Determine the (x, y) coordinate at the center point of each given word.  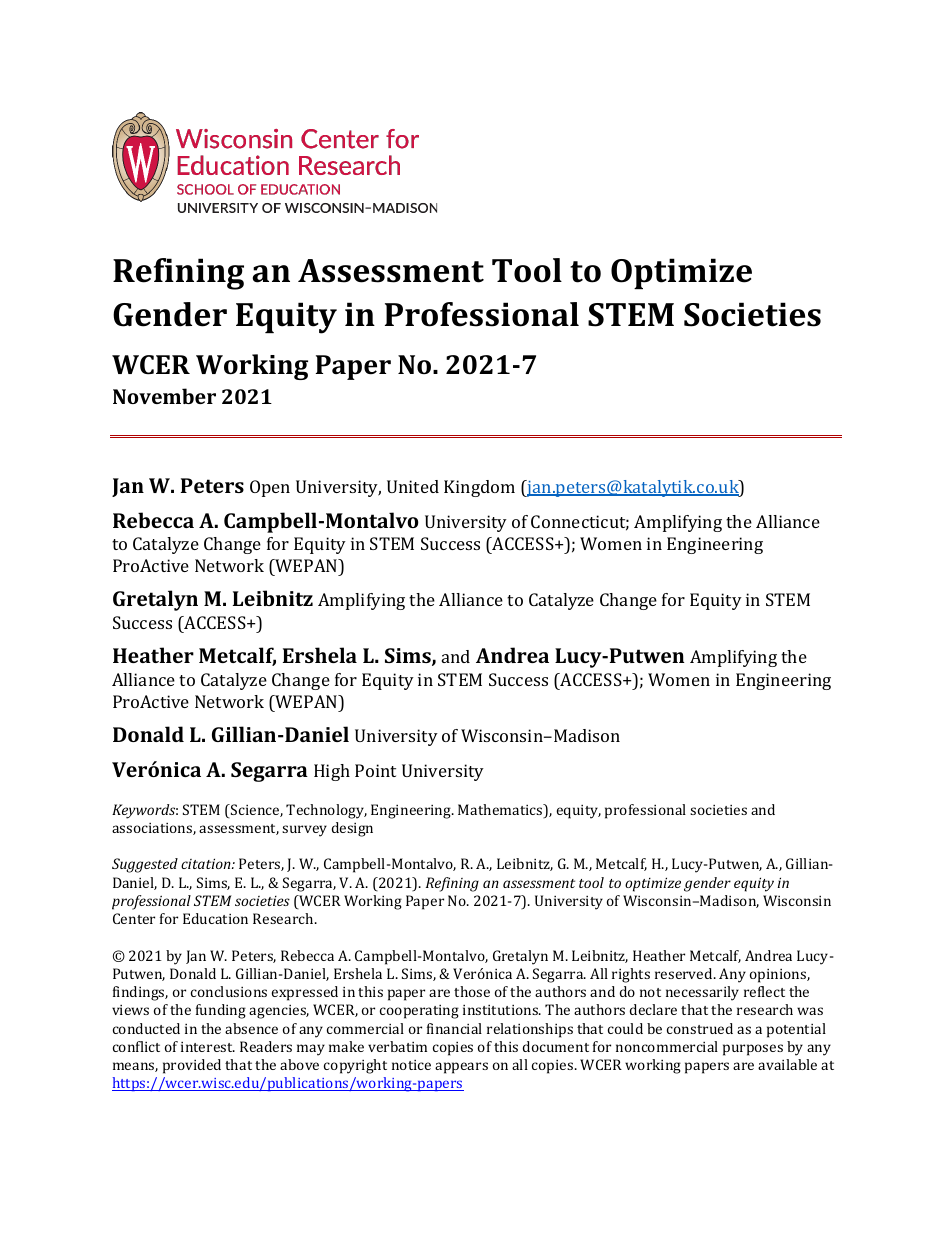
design (352, 829)
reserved (685, 973)
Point (375, 770)
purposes (753, 1050)
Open (270, 488)
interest (208, 1047)
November (164, 396)
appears (461, 1068)
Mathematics (501, 811)
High (332, 772)
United (413, 486)
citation (207, 863)
